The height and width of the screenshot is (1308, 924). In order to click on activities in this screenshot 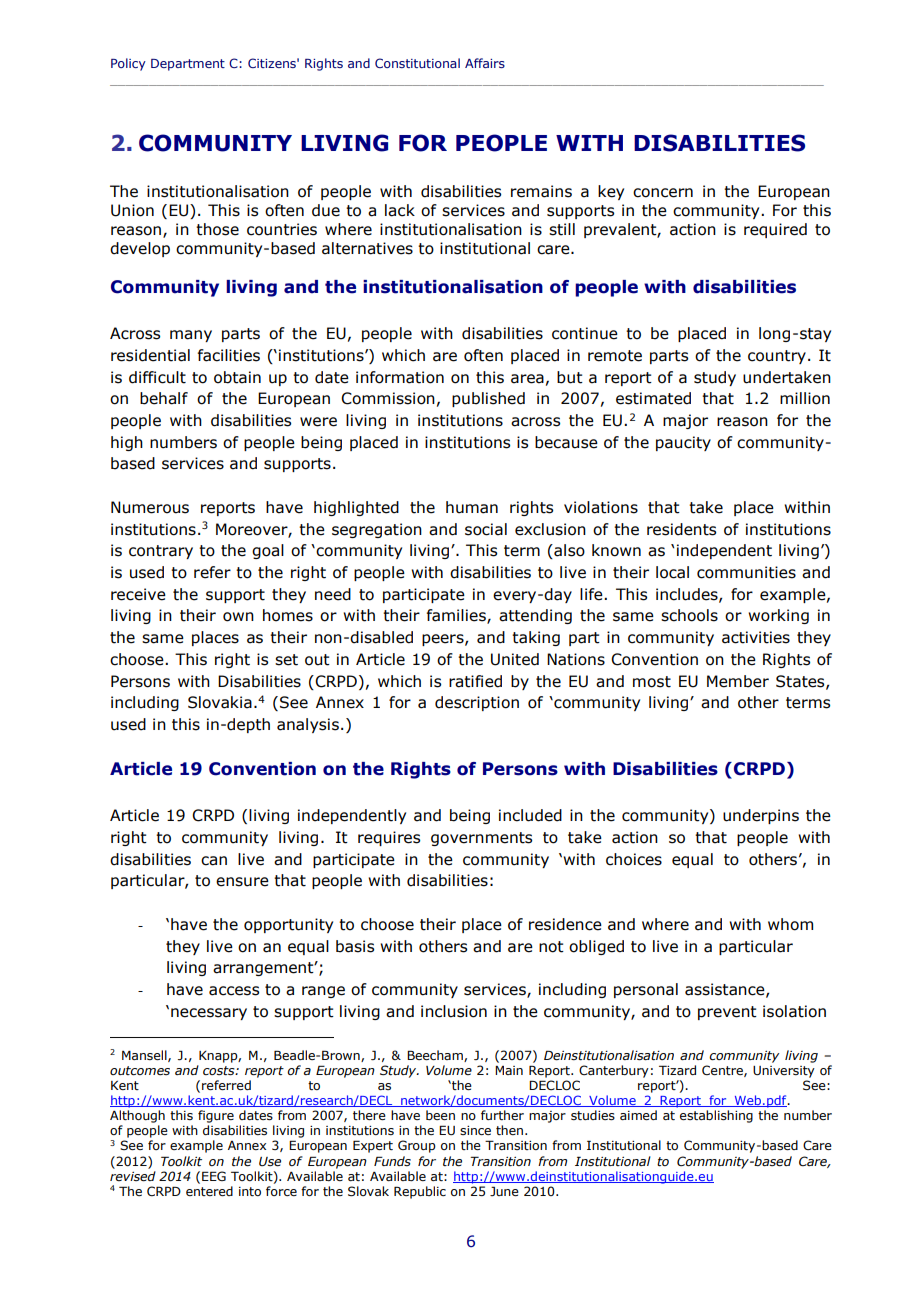, I will do `click(756, 637)`.
